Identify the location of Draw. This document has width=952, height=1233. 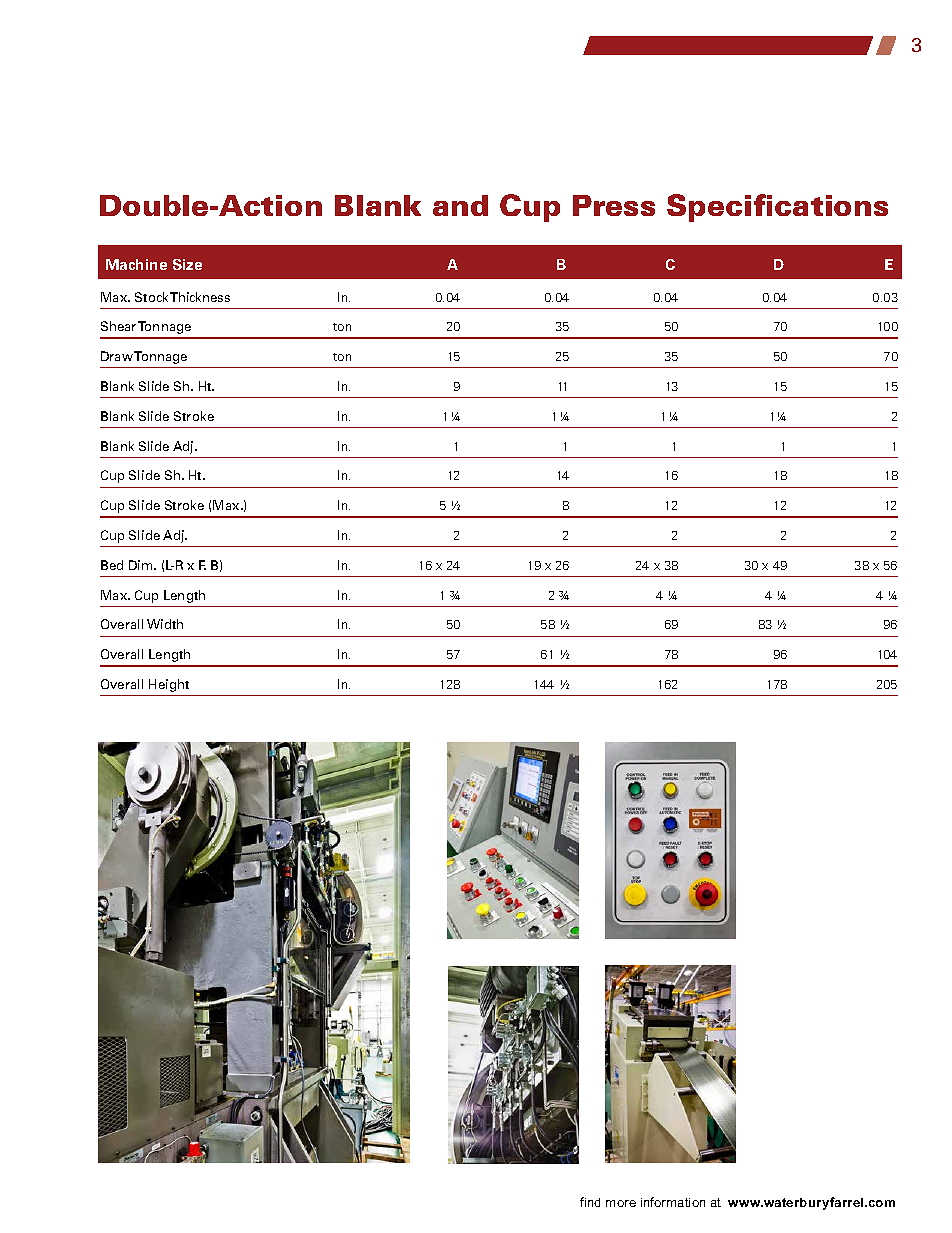
(118, 356).
